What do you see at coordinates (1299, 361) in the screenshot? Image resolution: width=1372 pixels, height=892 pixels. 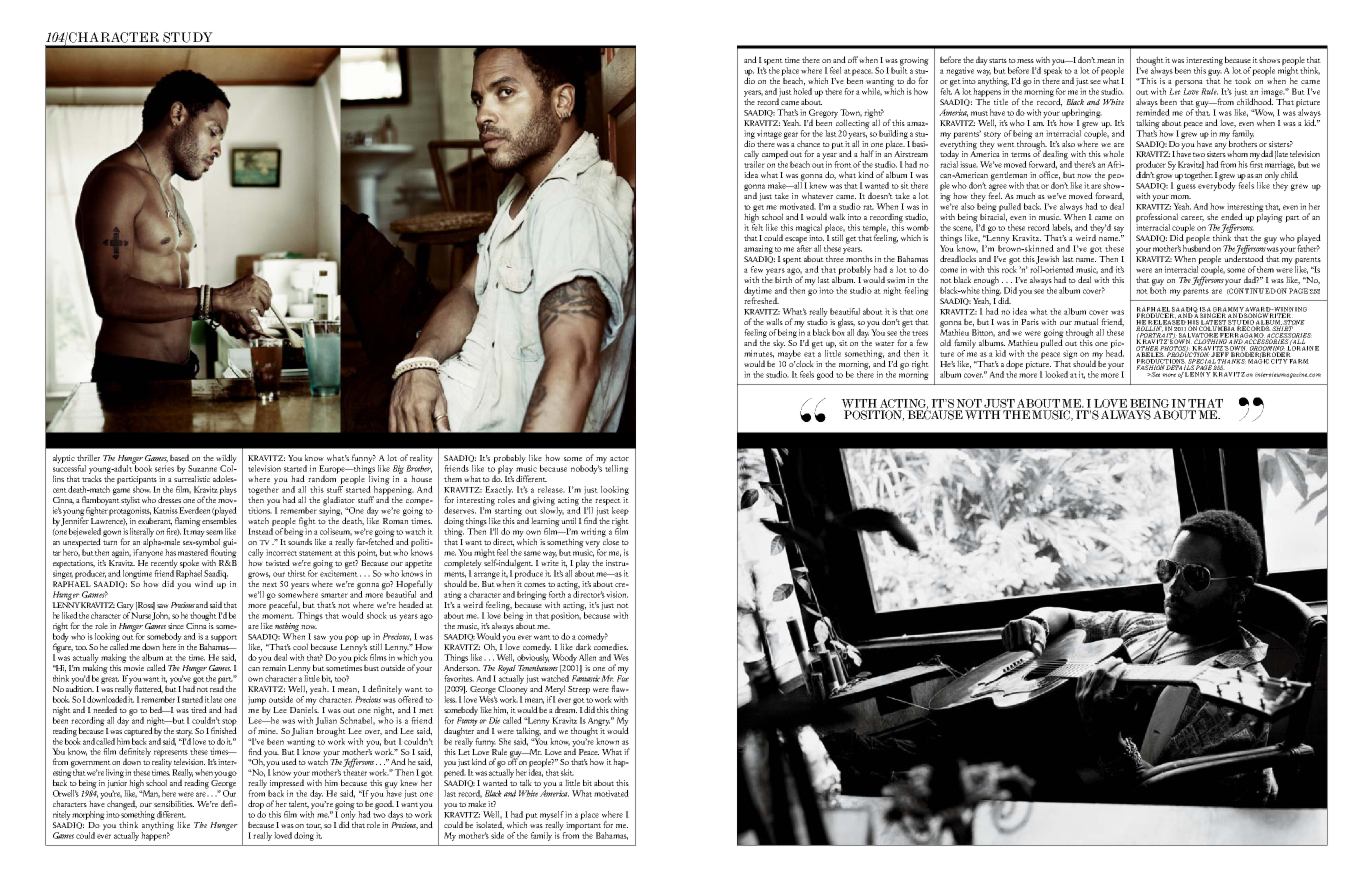 I see `Farm` at bounding box center [1299, 361].
